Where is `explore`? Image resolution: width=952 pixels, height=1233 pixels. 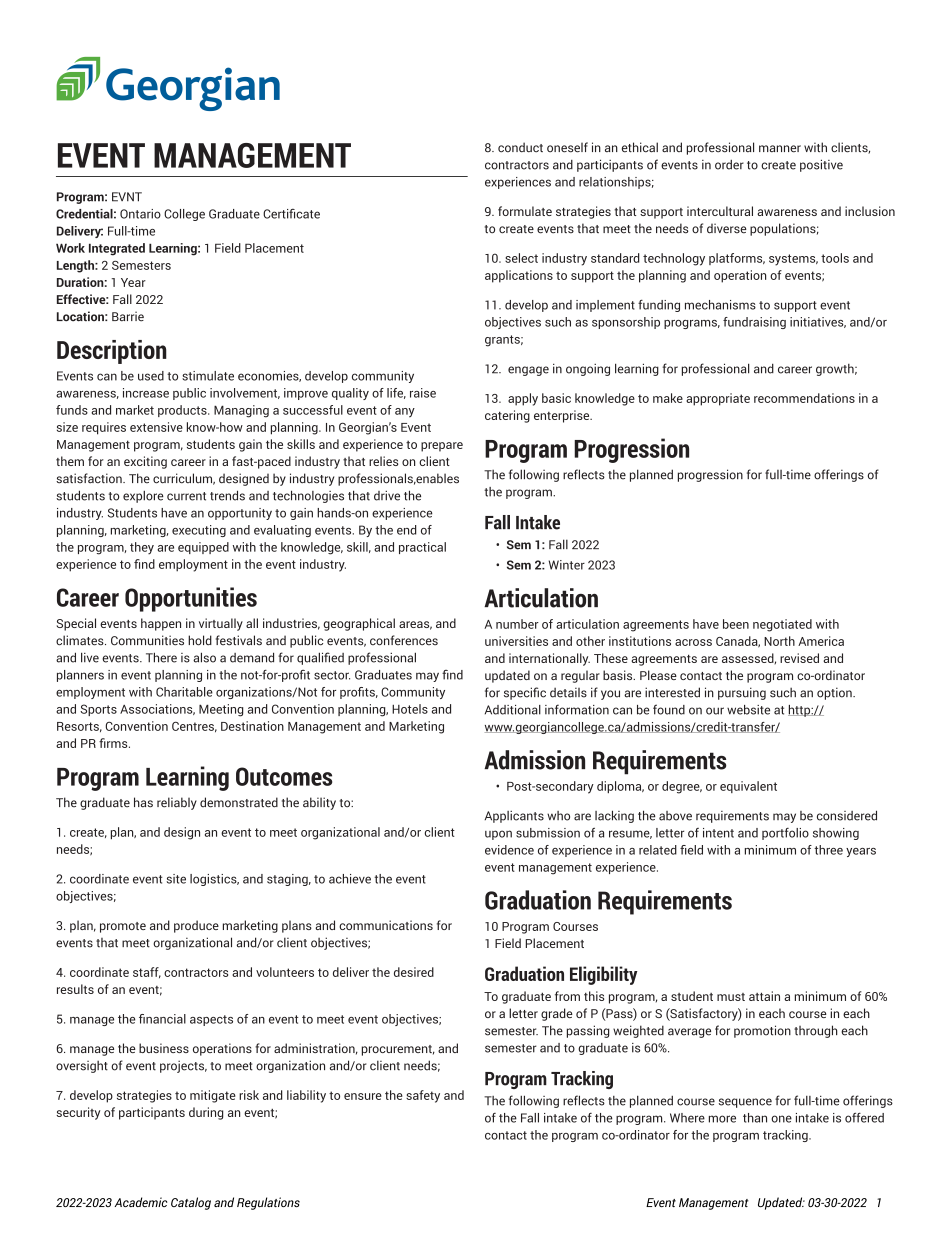 explore is located at coordinates (143, 497).
